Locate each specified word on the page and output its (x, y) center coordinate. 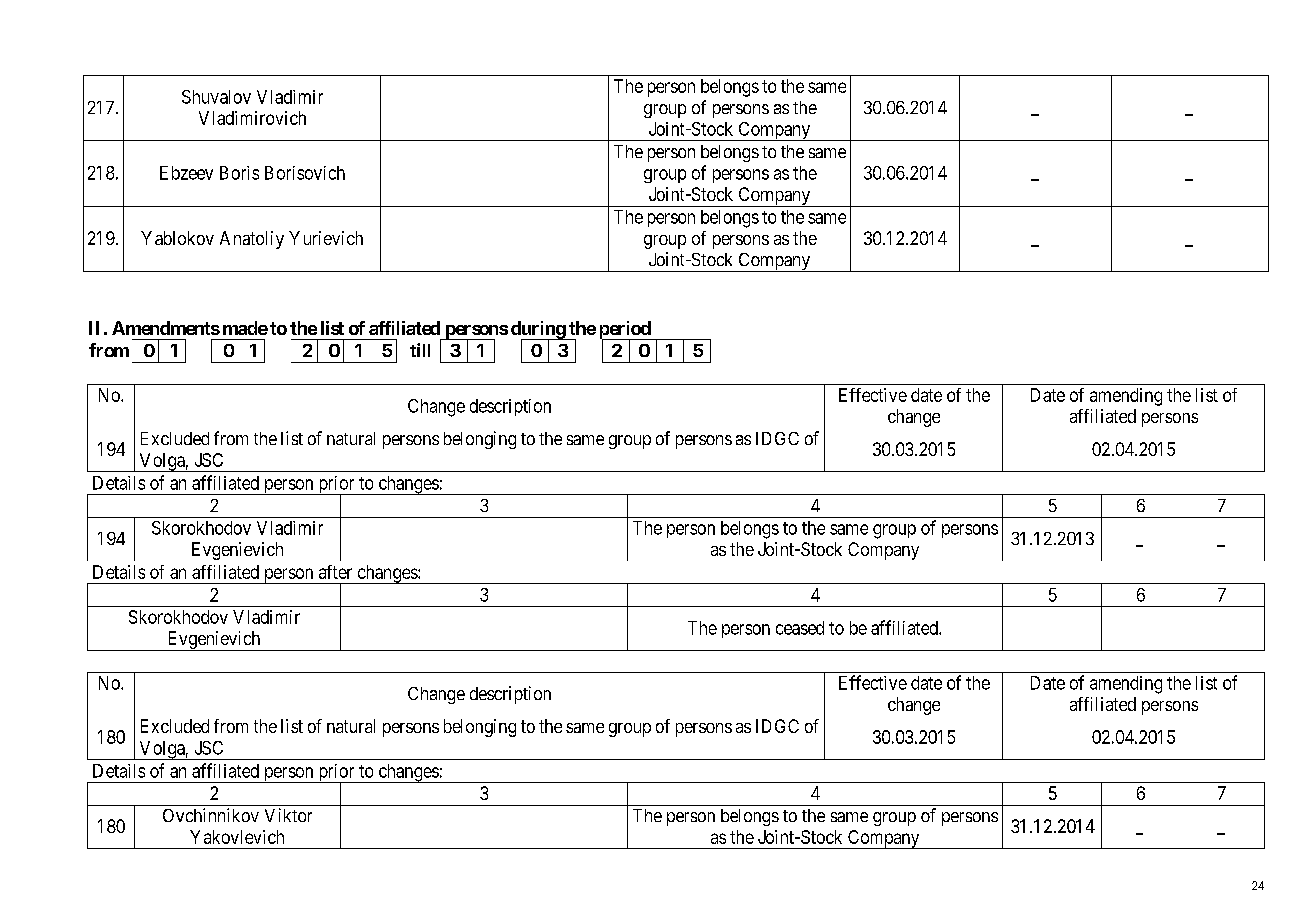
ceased (800, 628)
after (335, 572)
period (626, 331)
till (420, 350)
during (539, 331)
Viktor (288, 815)
